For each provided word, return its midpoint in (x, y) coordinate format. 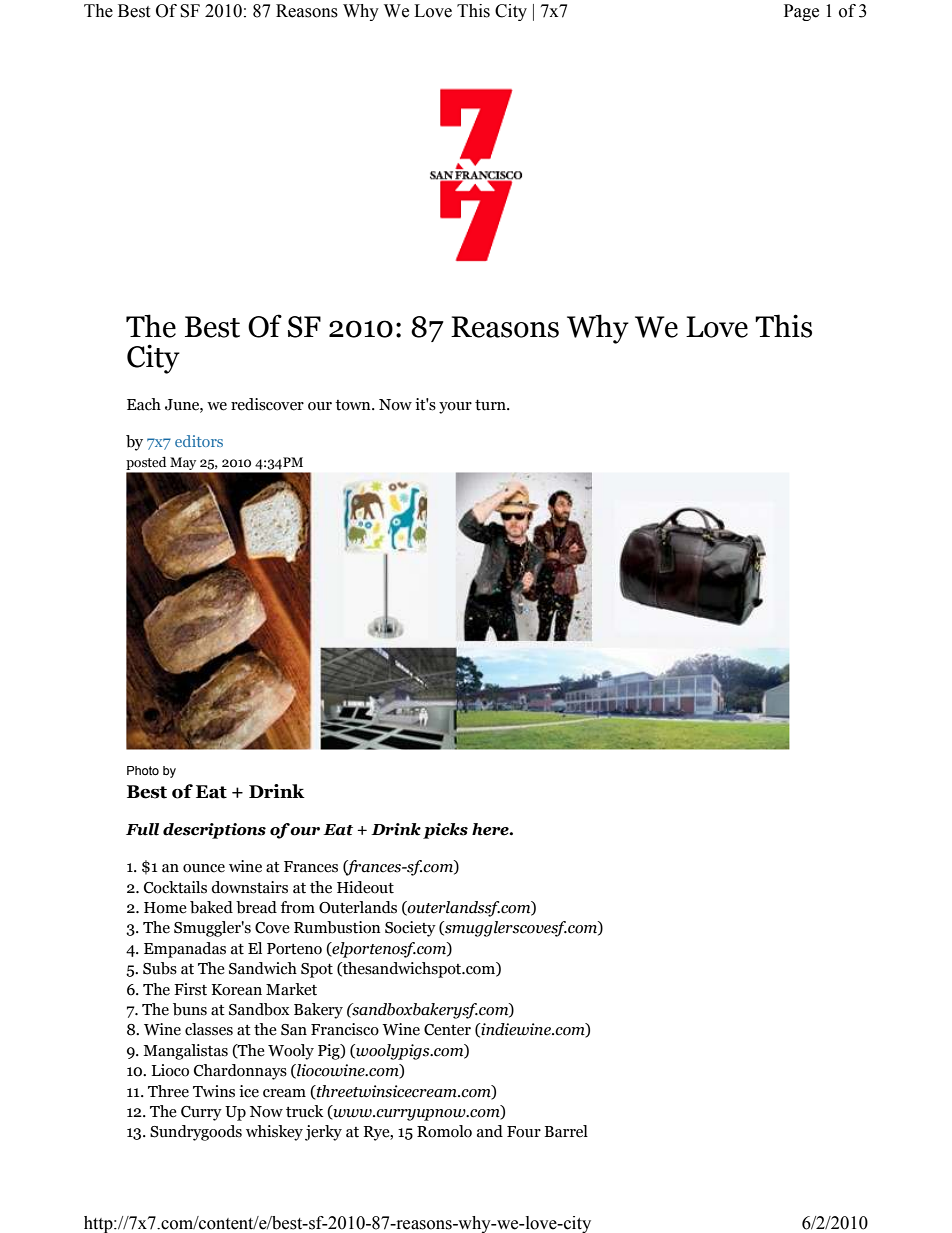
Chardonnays (240, 1072)
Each (144, 404)
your (455, 408)
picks (445, 831)
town (354, 405)
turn (491, 405)
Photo (143, 770)
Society (410, 929)
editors (199, 441)
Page (801, 12)
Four (524, 1132)
